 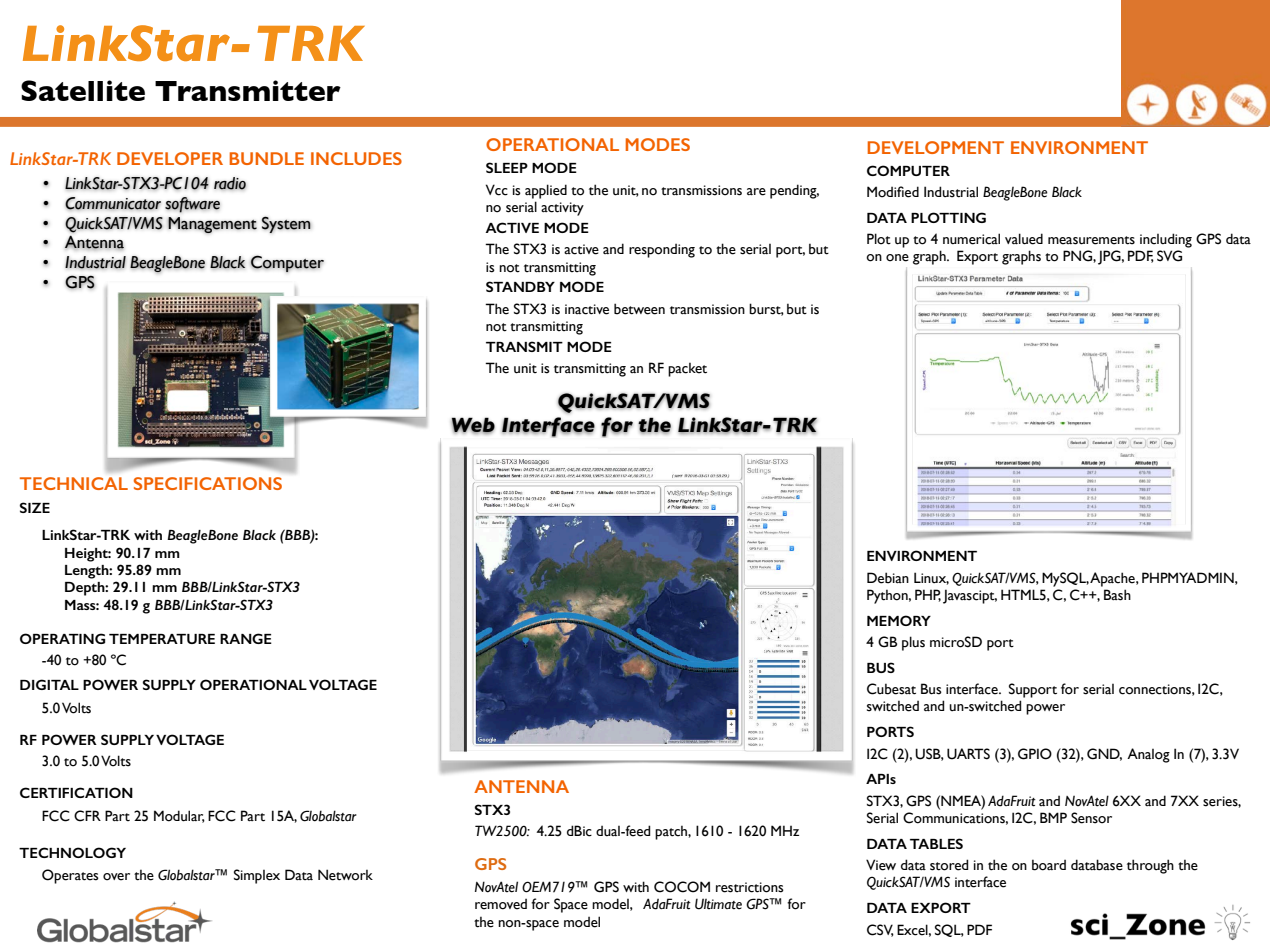 I want to click on Satellite, so click(x=83, y=90).
